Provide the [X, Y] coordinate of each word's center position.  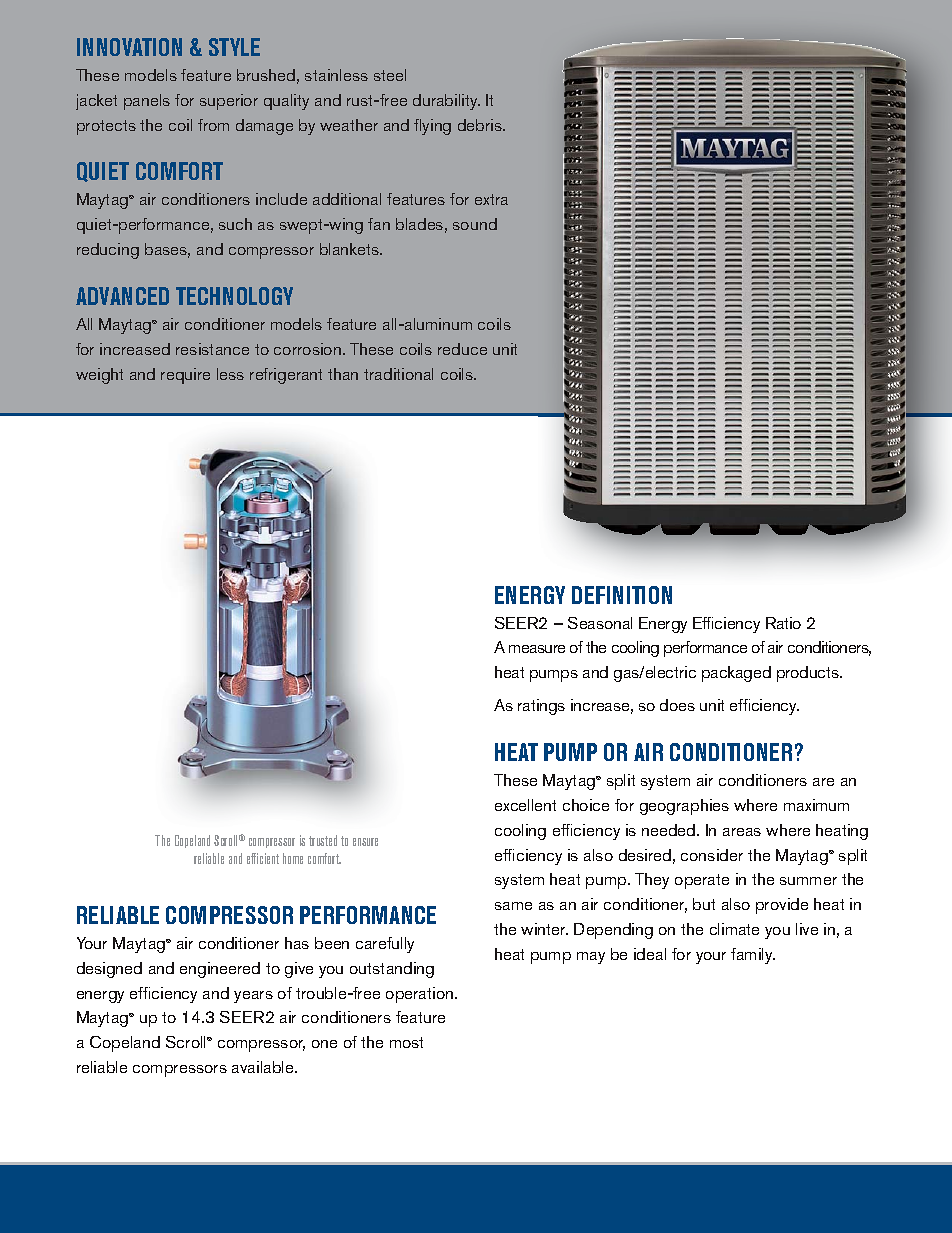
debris [481, 125]
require [185, 376]
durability [446, 102]
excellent [525, 805]
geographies [684, 807]
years [253, 997]
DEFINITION [622, 595]
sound [475, 224]
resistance [212, 349]
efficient [263, 858]
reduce [462, 349]
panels [147, 102]
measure [537, 649]
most [406, 1042]
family [753, 956]
